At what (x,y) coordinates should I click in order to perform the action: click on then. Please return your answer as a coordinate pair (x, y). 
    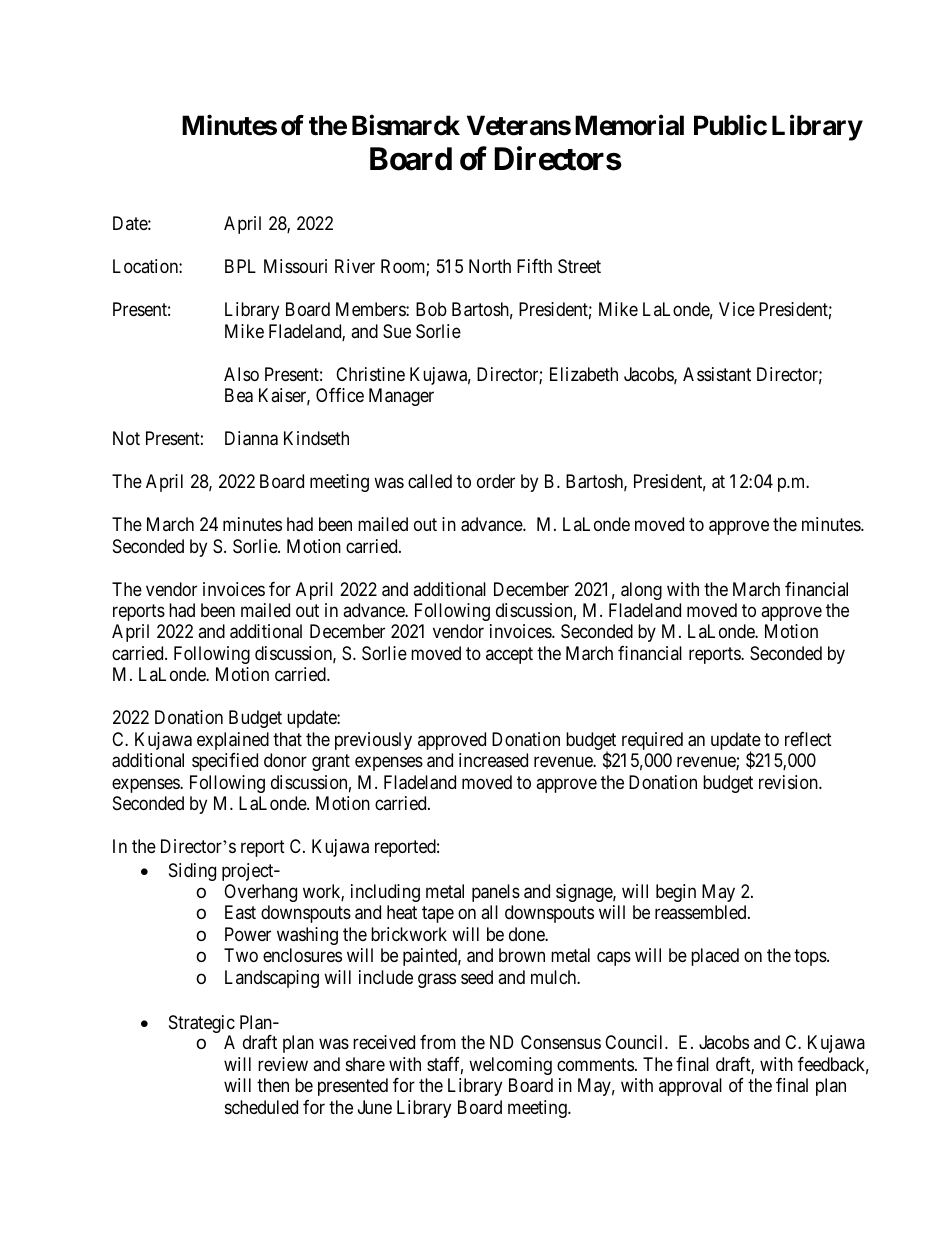
    Looking at the image, I should click on (273, 1085).
